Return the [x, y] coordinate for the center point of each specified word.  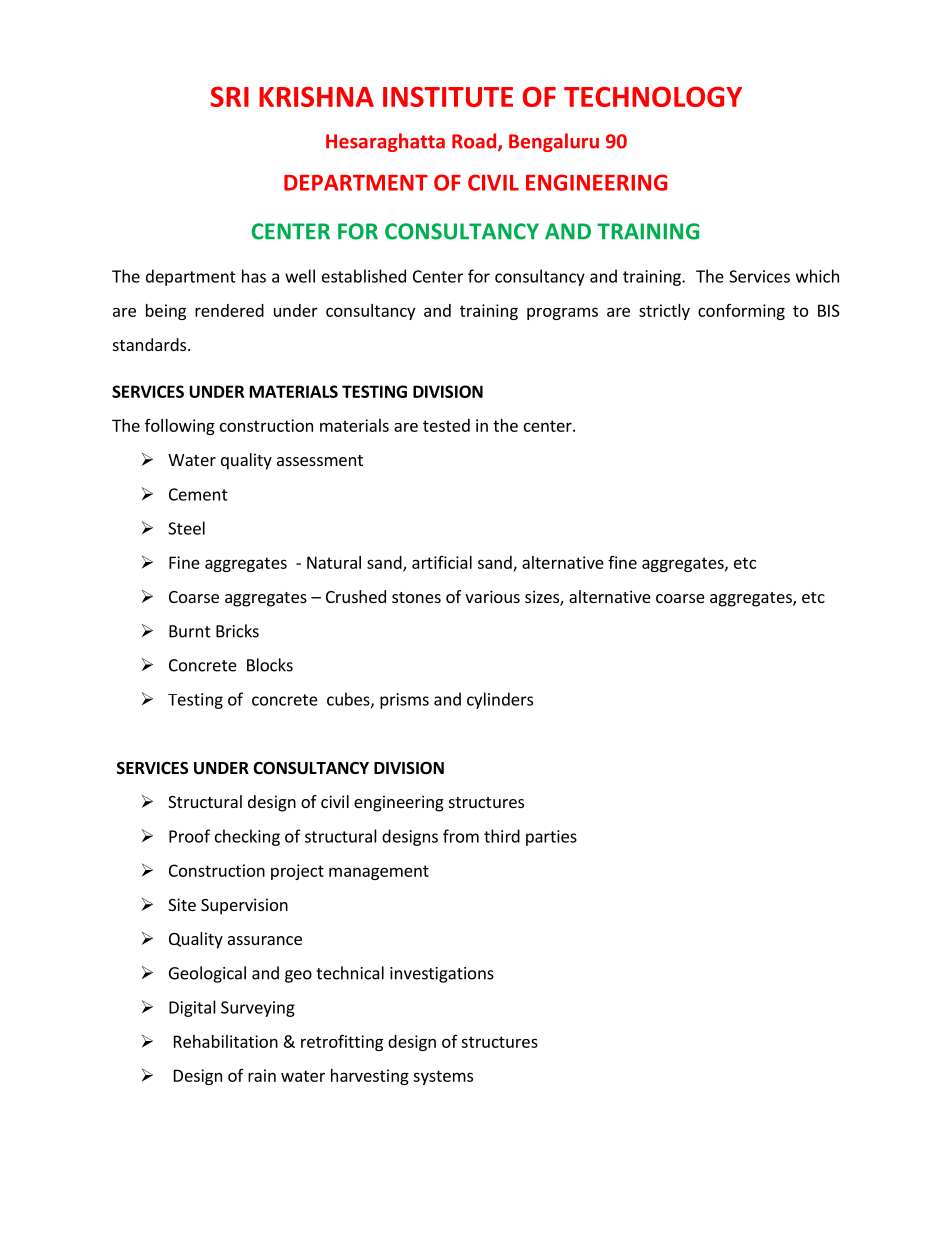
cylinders [500, 700]
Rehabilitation [226, 1041]
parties [551, 838]
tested [446, 425]
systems [443, 1077]
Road [475, 142]
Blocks [270, 665]
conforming [741, 312]
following [180, 427]
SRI [230, 96]
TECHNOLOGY [653, 96]
